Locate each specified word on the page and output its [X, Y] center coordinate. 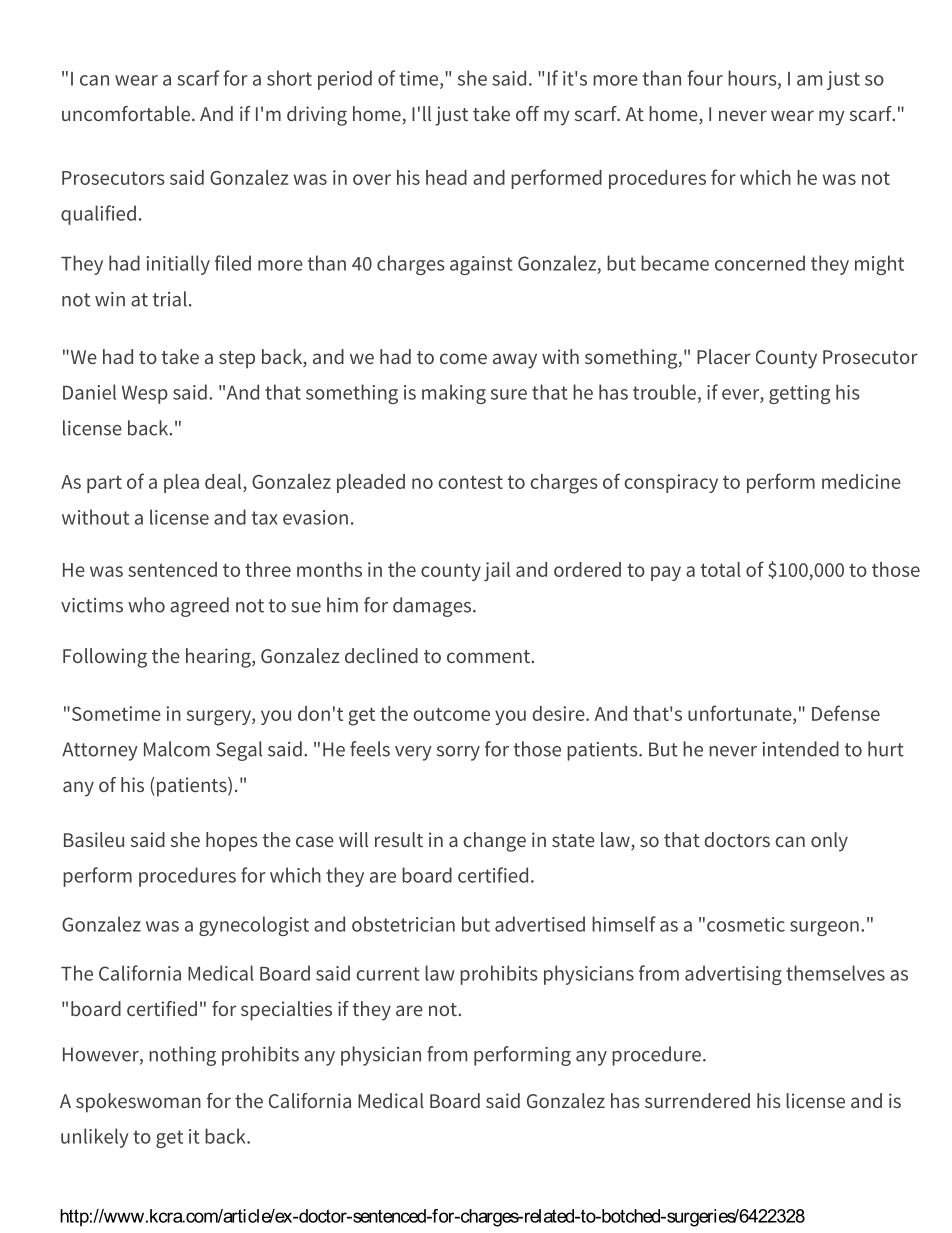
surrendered [697, 1100]
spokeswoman [138, 1103]
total [721, 569]
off [527, 113]
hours [753, 79]
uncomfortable [126, 113]
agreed [199, 607]
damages [433, 607]
